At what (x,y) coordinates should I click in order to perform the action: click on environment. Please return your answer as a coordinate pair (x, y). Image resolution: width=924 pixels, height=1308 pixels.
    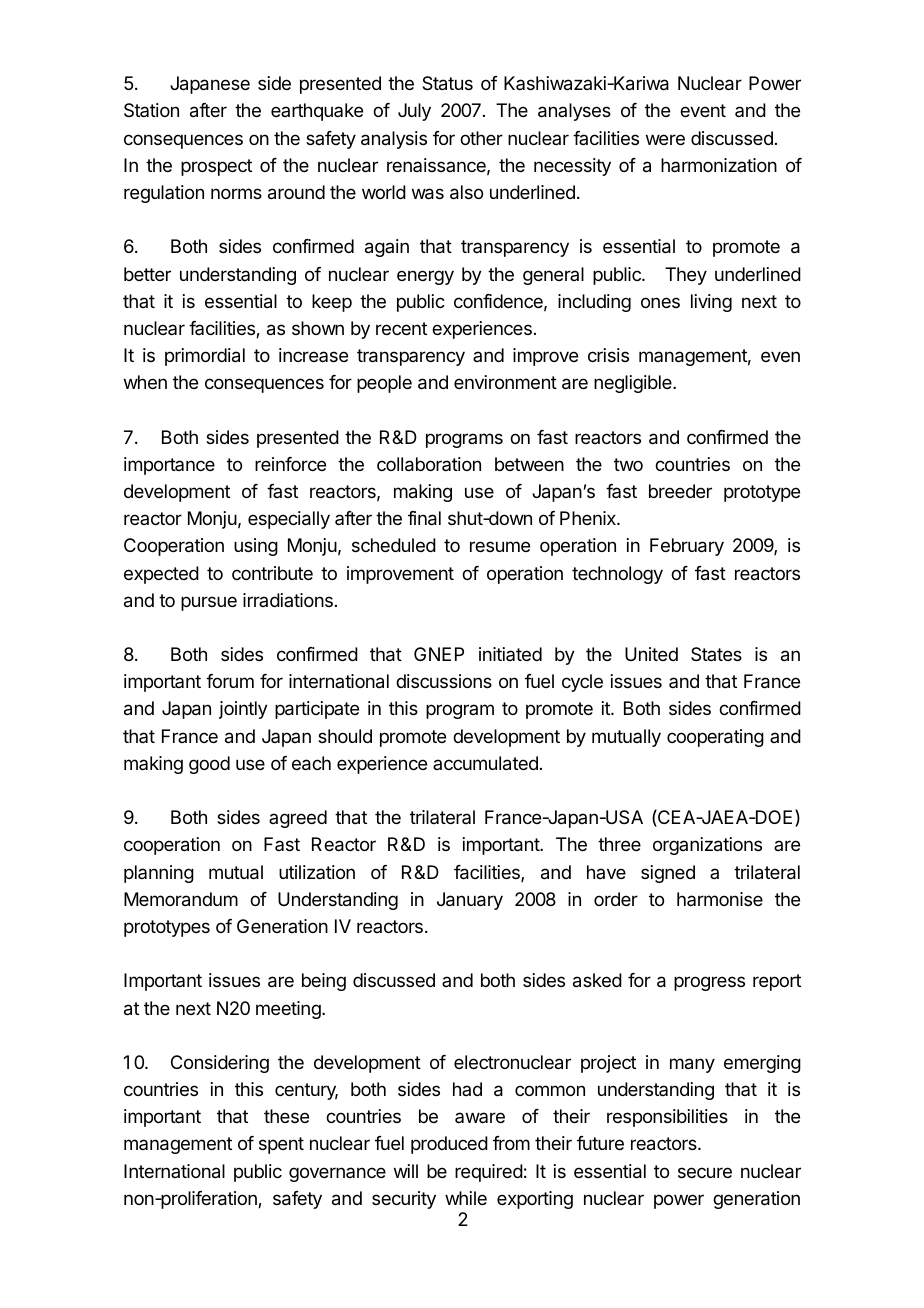
    Looking at the image, I should click on (505, 382).
